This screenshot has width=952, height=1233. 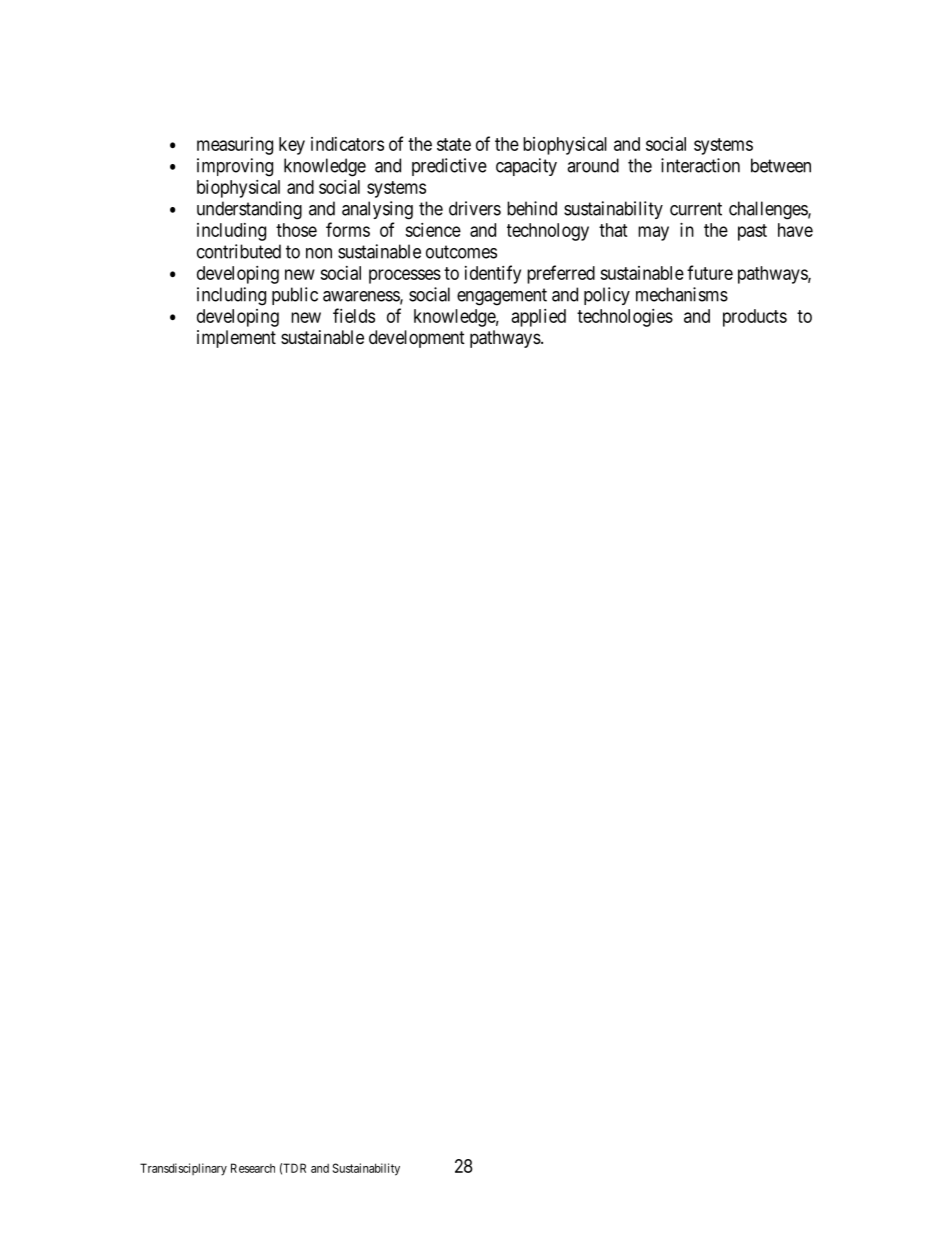 What do you see at coordinates (417, 339) in the screenshot?
I see `development` at bounding box center [417, 339].
